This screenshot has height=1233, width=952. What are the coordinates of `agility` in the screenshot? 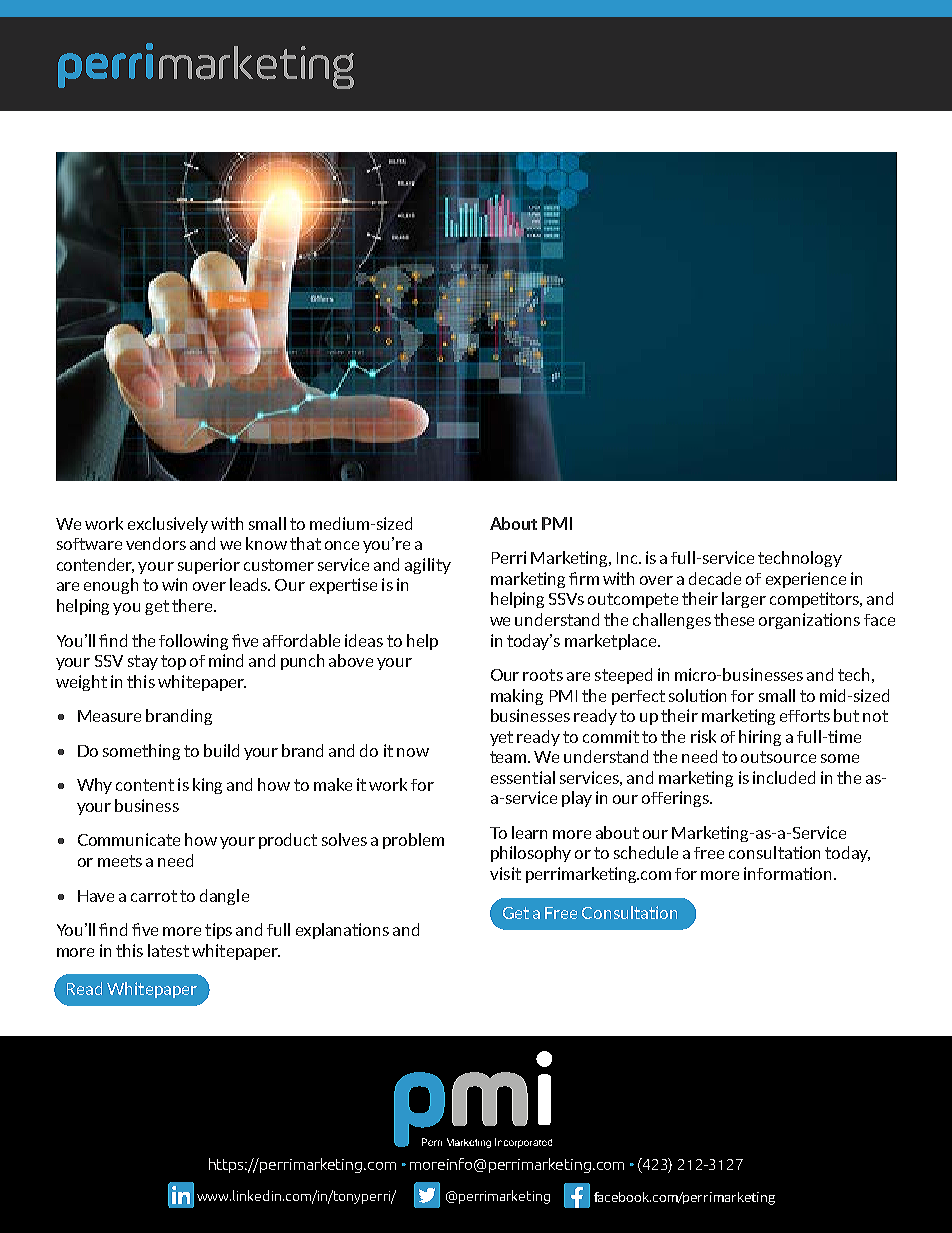 It's located at (428, 566).
